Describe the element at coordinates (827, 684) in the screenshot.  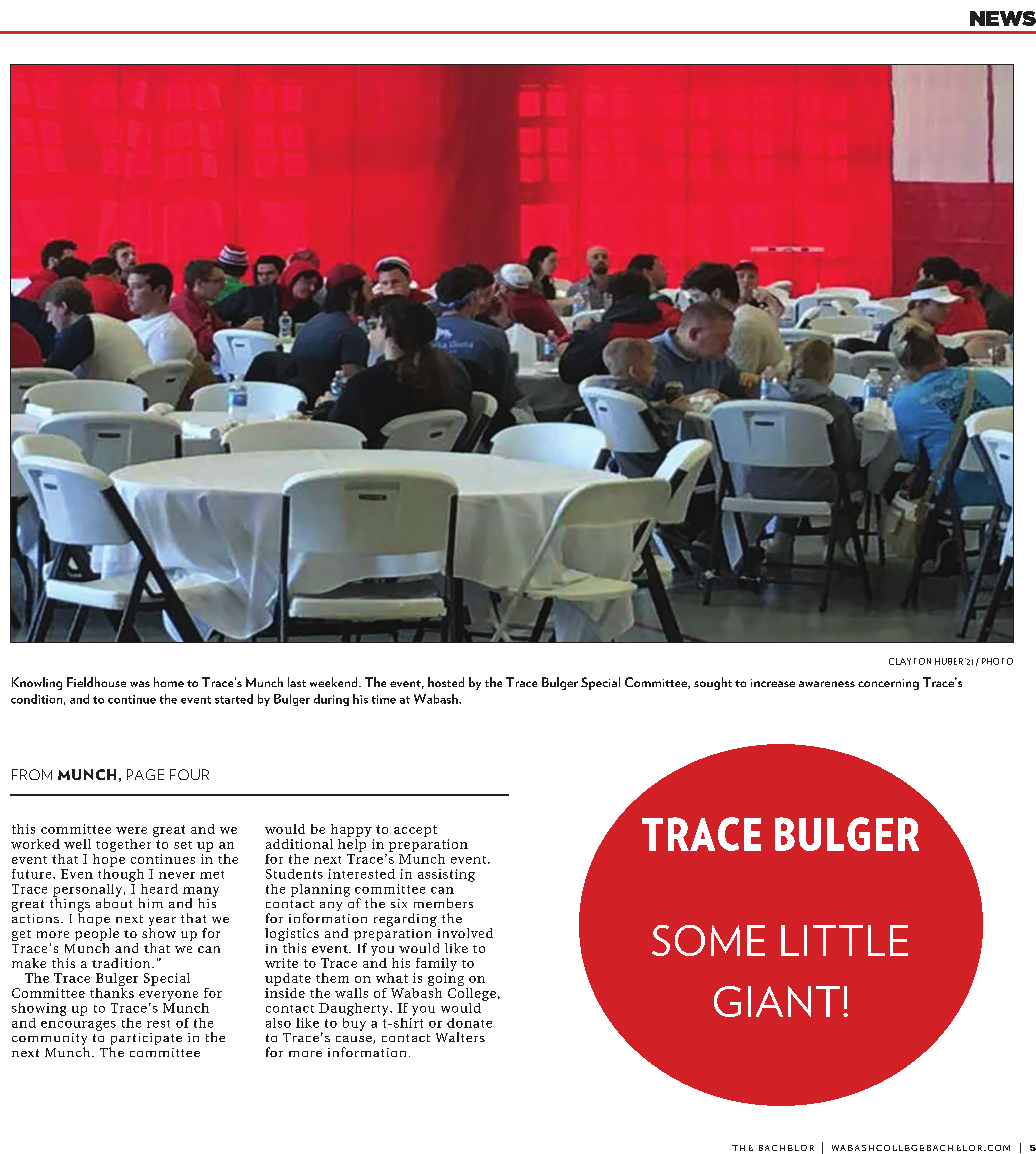
I see `awareness` at that location.
